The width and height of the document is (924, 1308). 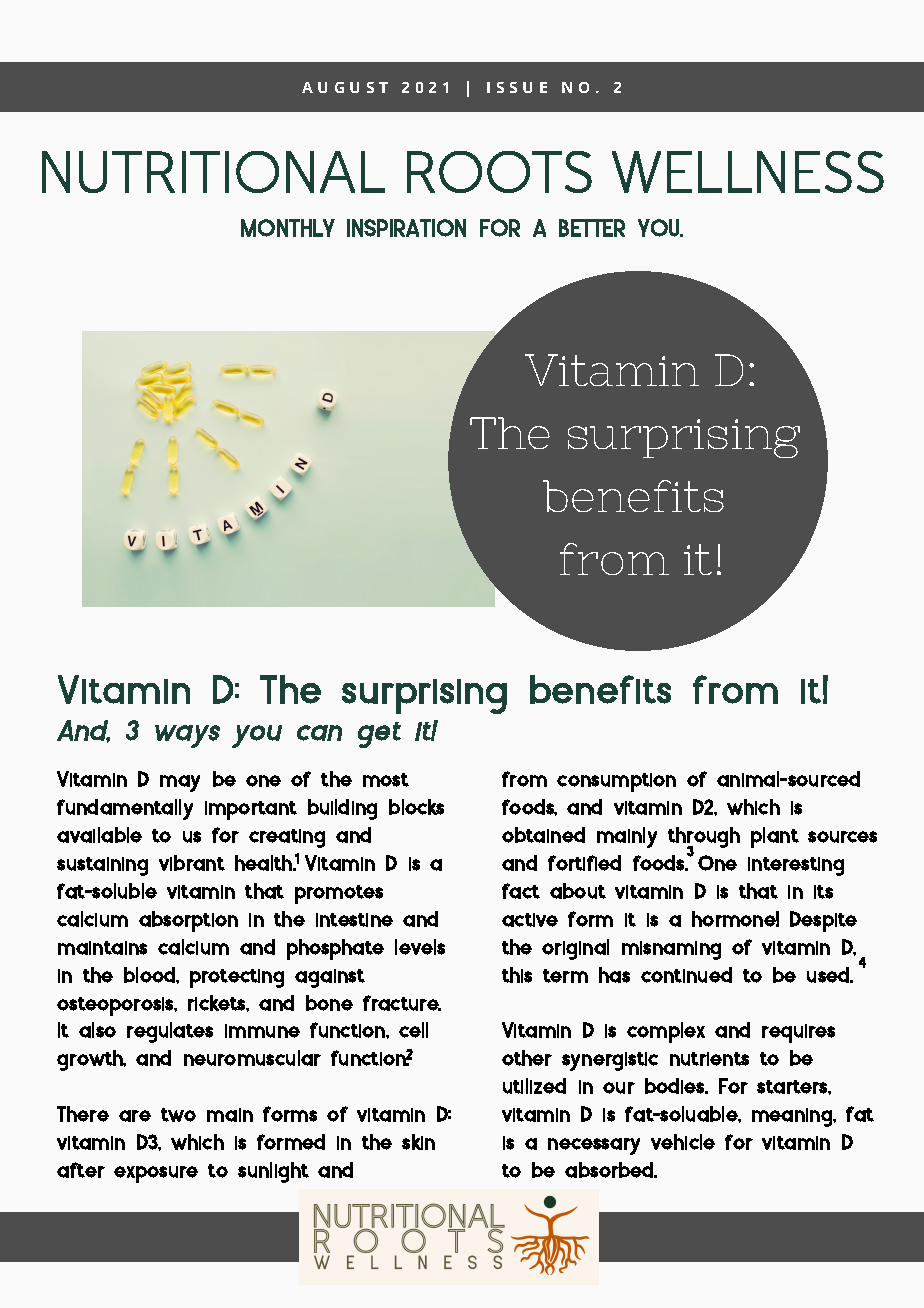 I want to click on WELLNESS, so click(x=748, y=172).
